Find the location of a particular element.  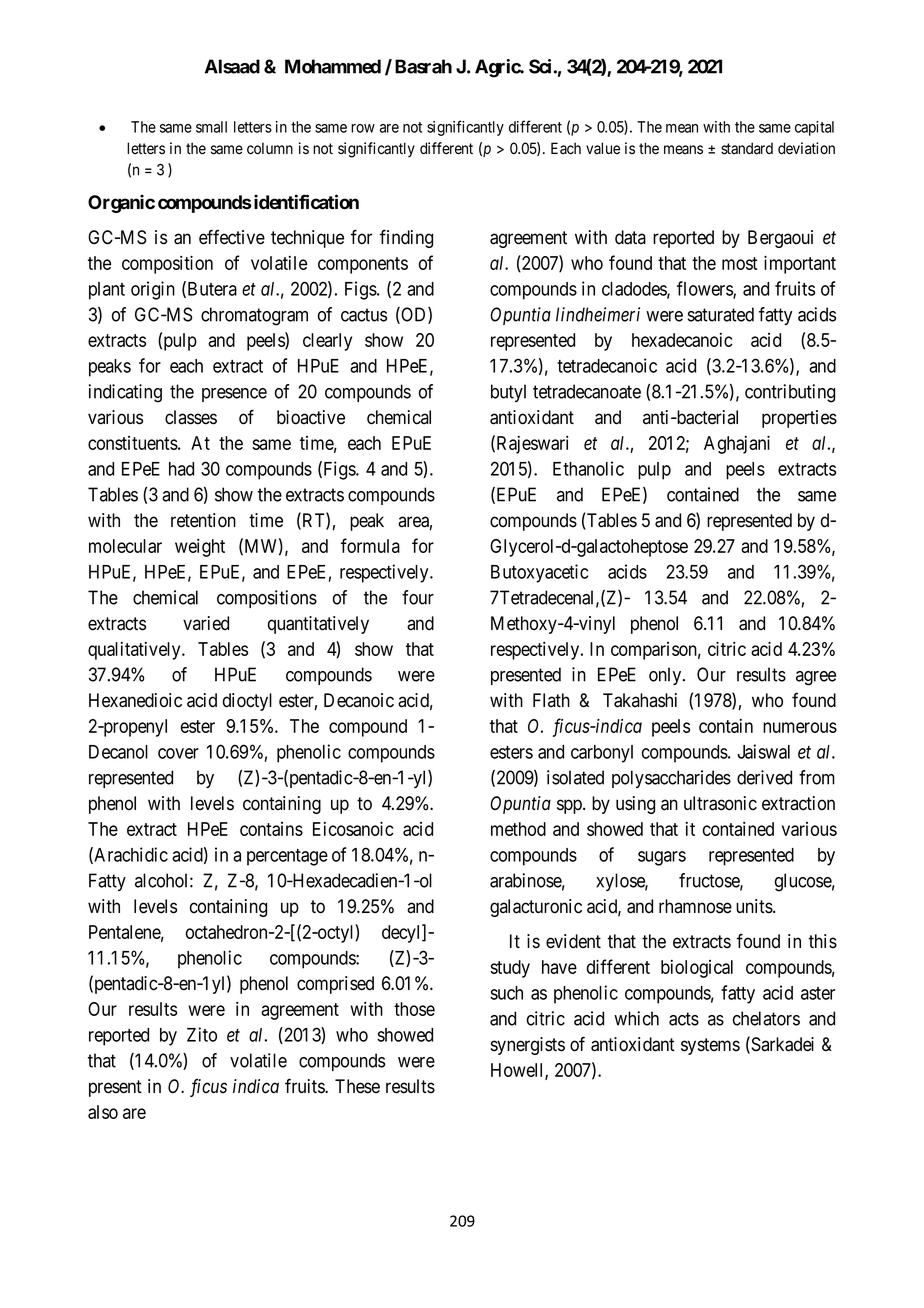

butyl is located at coordinates (508, 393).
